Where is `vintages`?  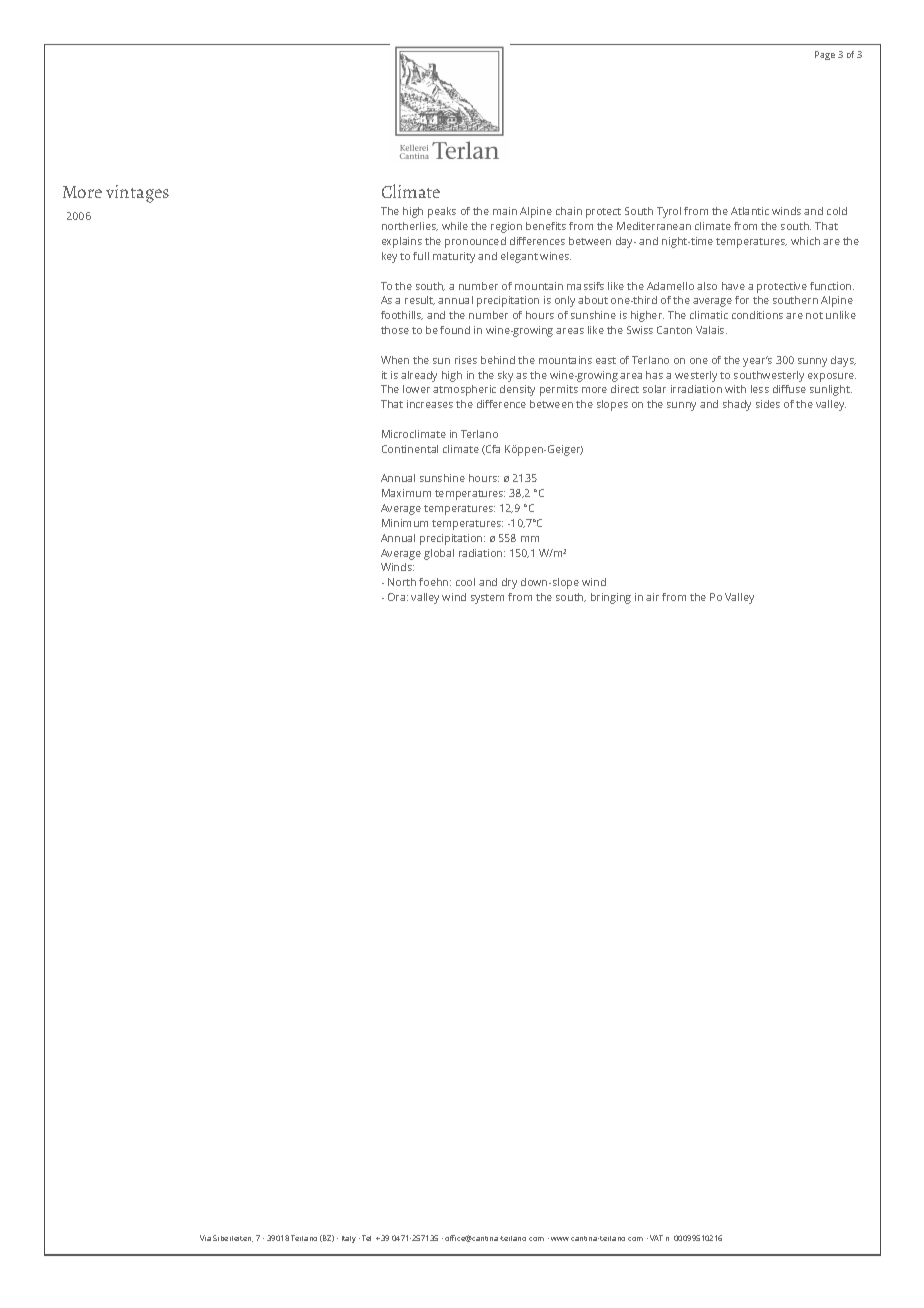 vintages is located at coordinates (137, 194).
